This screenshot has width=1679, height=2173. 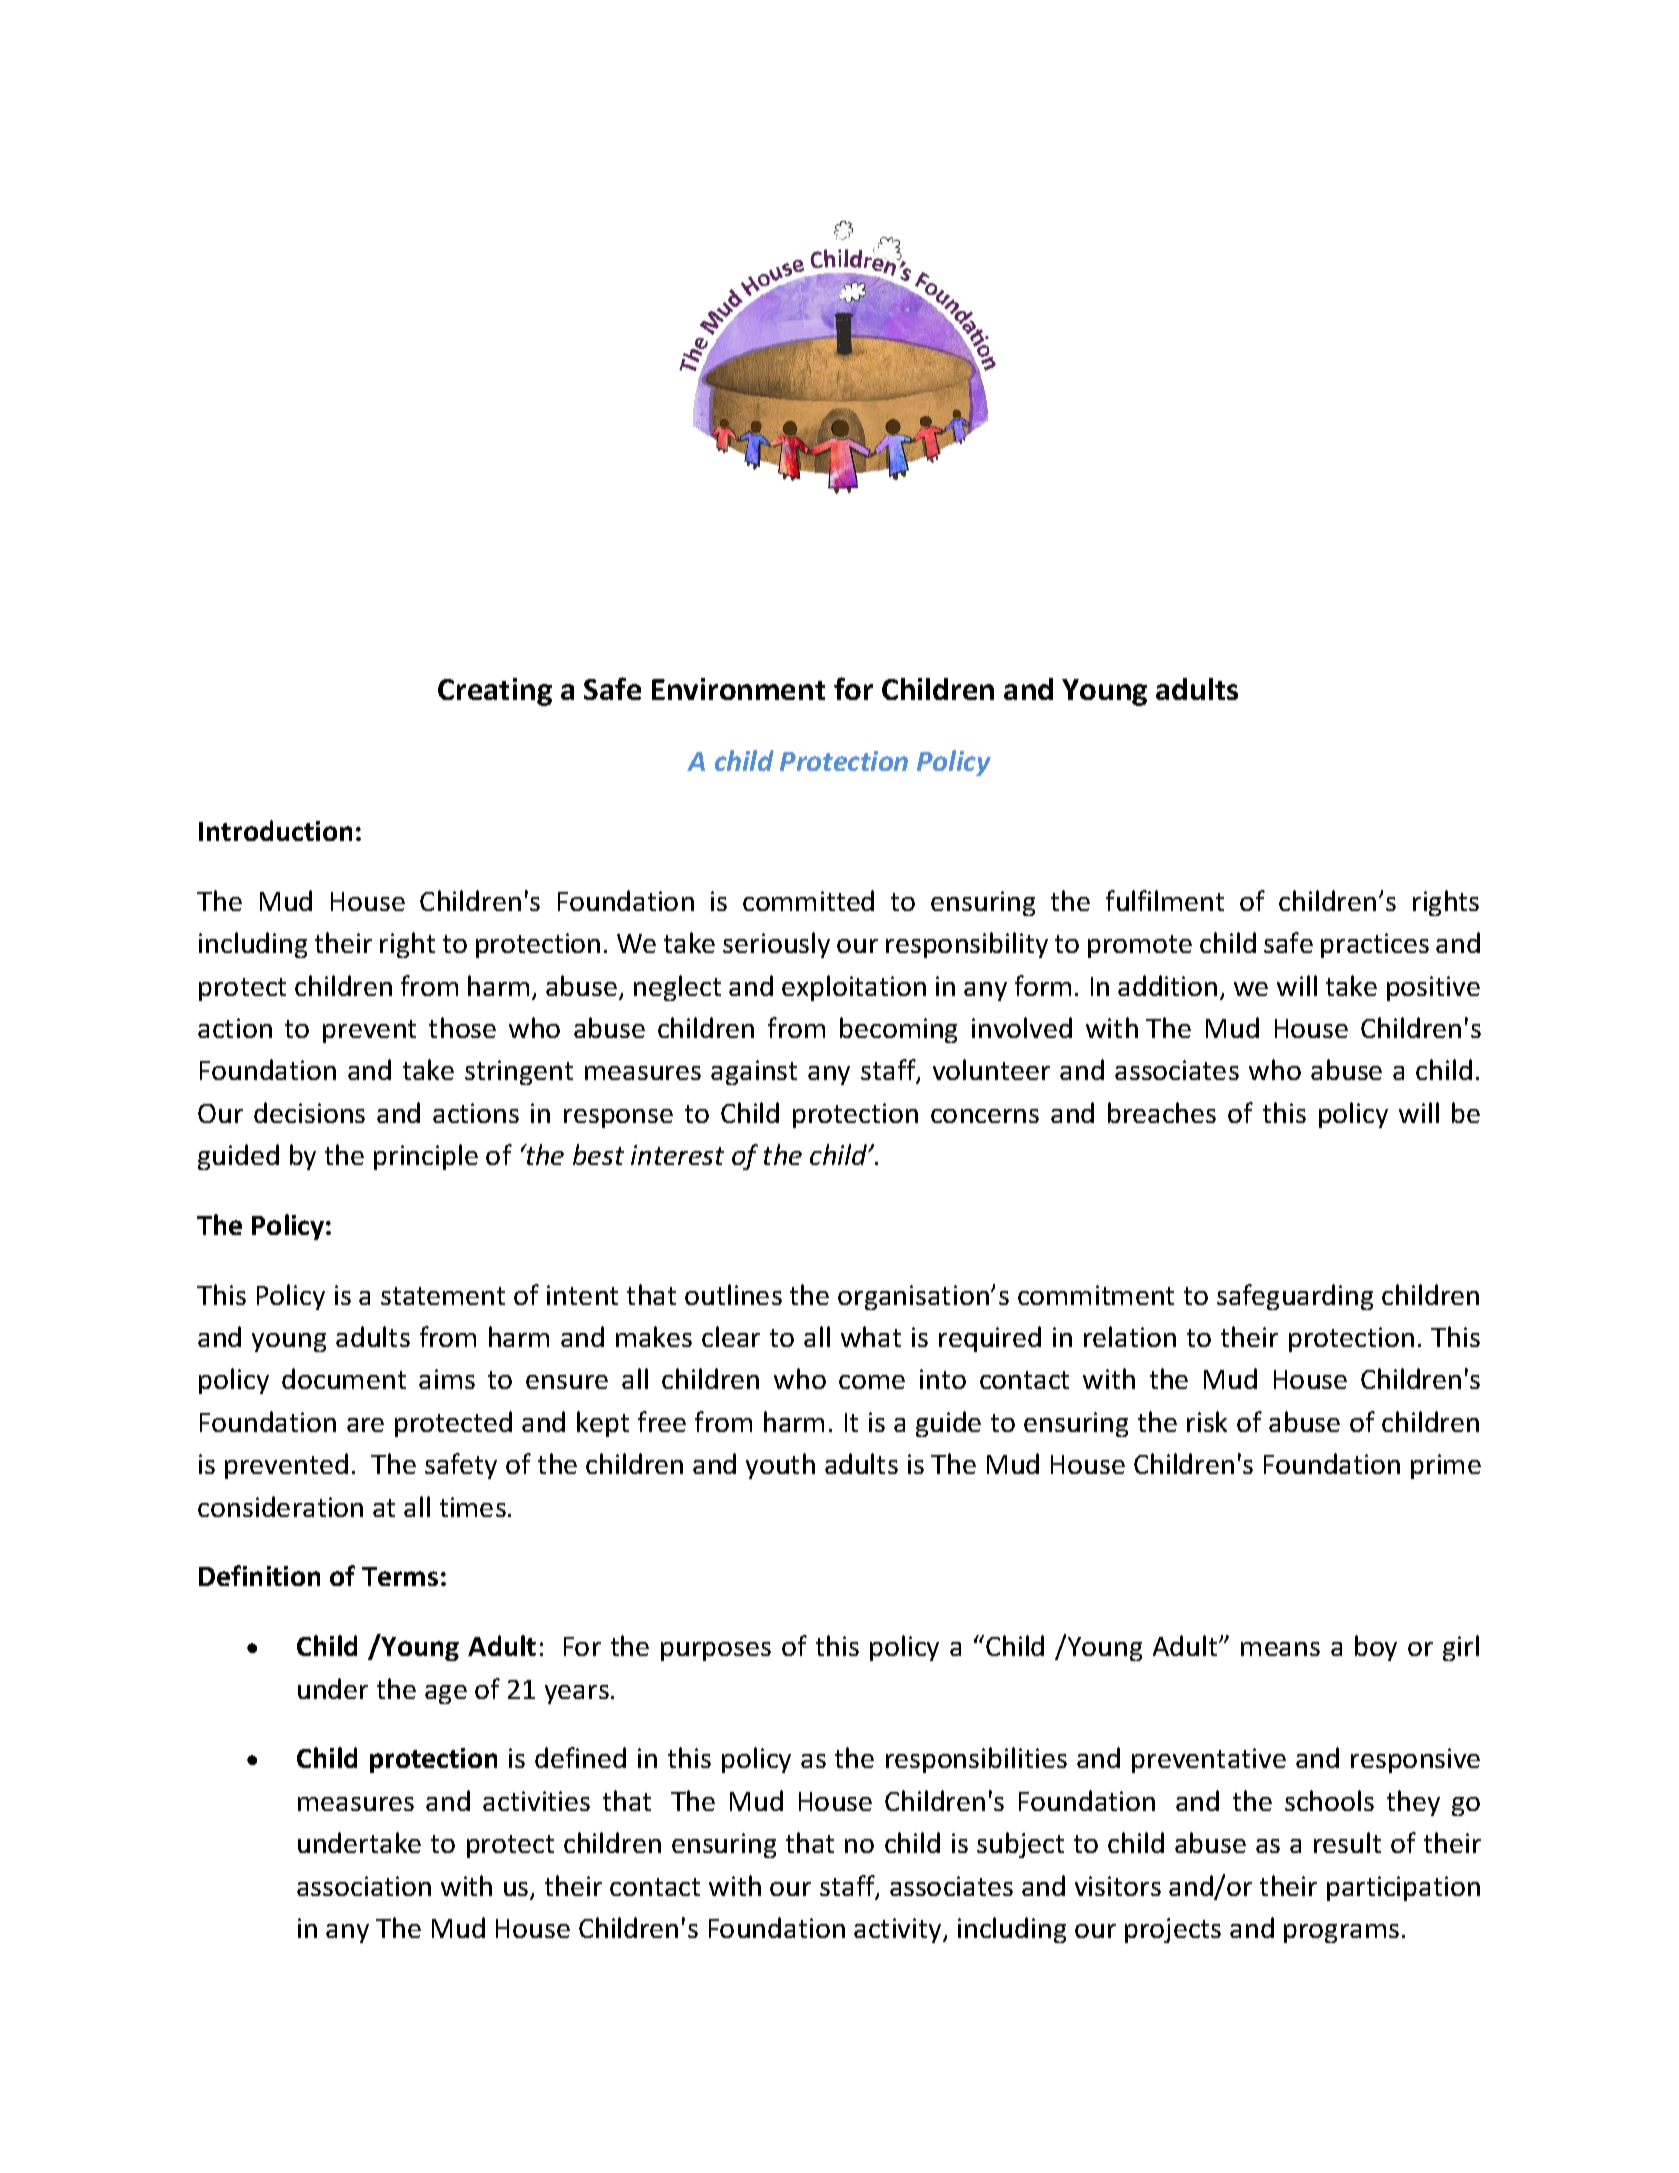 I want to click on statement, so click(x=443, y=1296).
